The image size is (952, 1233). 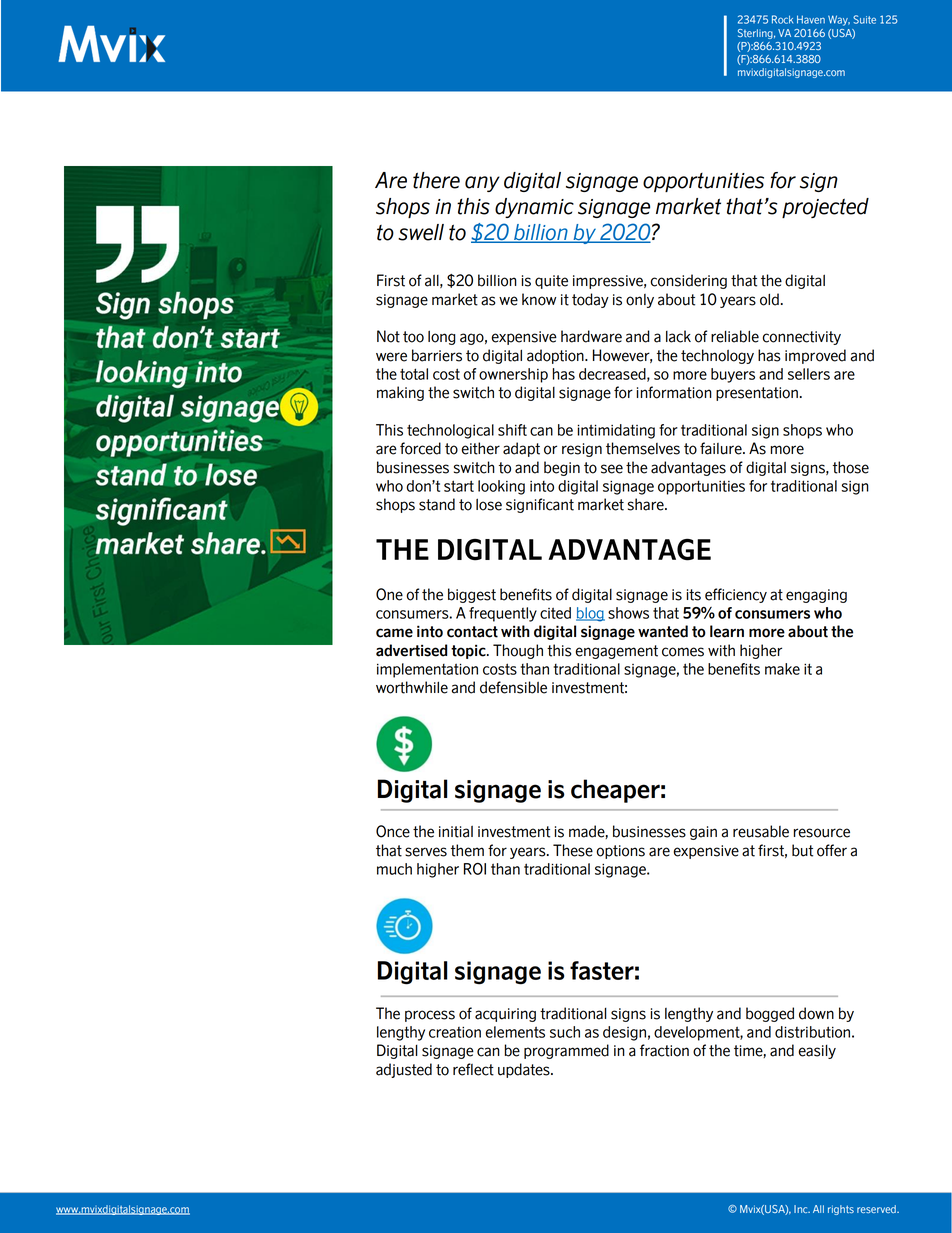 I want to click on there, so click(x=436, y=180).
